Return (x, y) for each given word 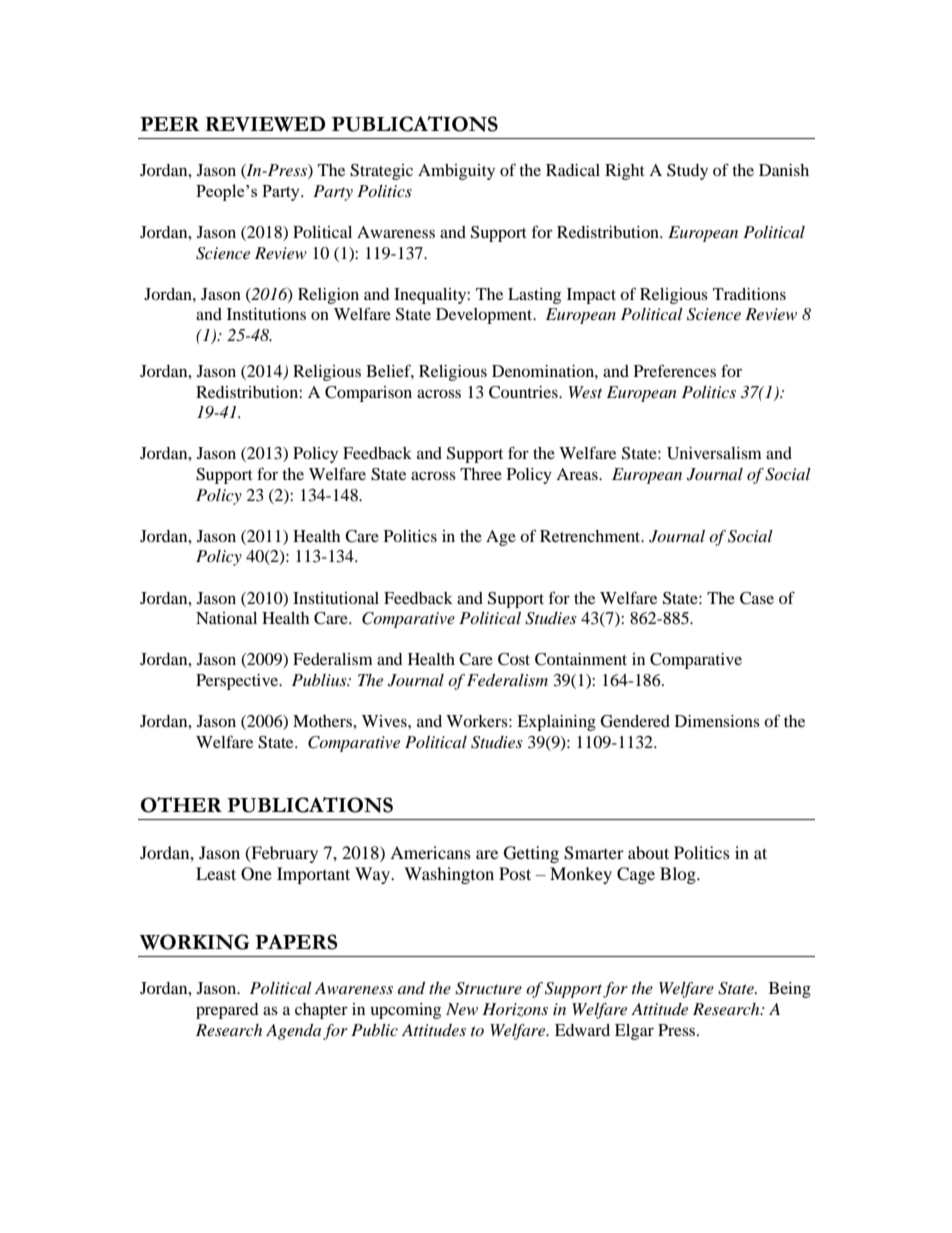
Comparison (368, 394)
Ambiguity (456, 172)
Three (481, 474)
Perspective (238, 682)
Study (687, 172)
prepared (227, 1011)
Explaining (556, 723)
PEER (170, 124)
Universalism (714, 453)
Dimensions (717, 721)
